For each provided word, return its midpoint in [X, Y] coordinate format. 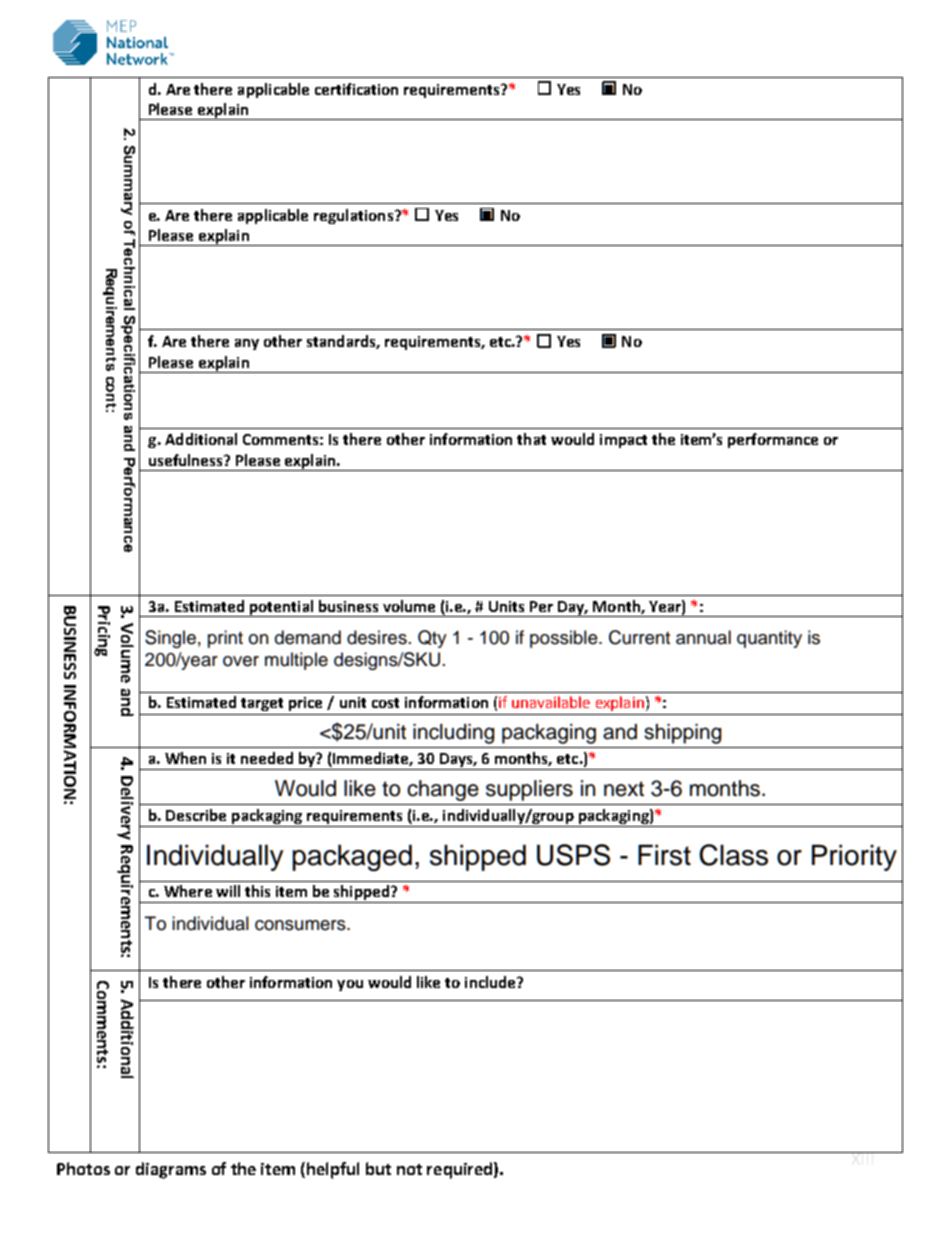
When [185, 758]
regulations [353, 216]
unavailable [551, 702]
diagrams [171, 1170]
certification [356, 89]
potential [282, 608]
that [531, 439]
